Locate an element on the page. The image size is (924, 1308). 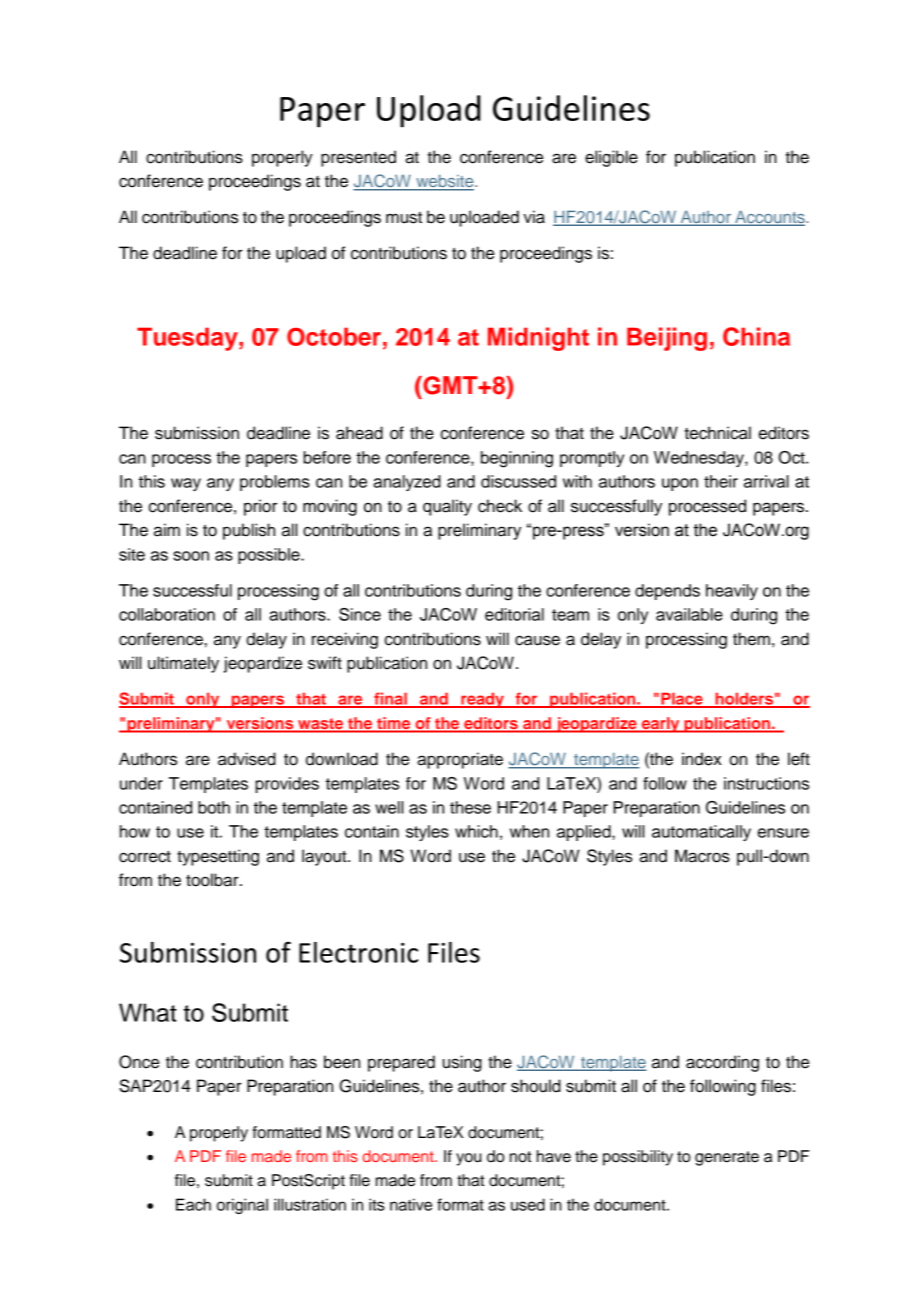
Place is located at coordinates (682, 699).
